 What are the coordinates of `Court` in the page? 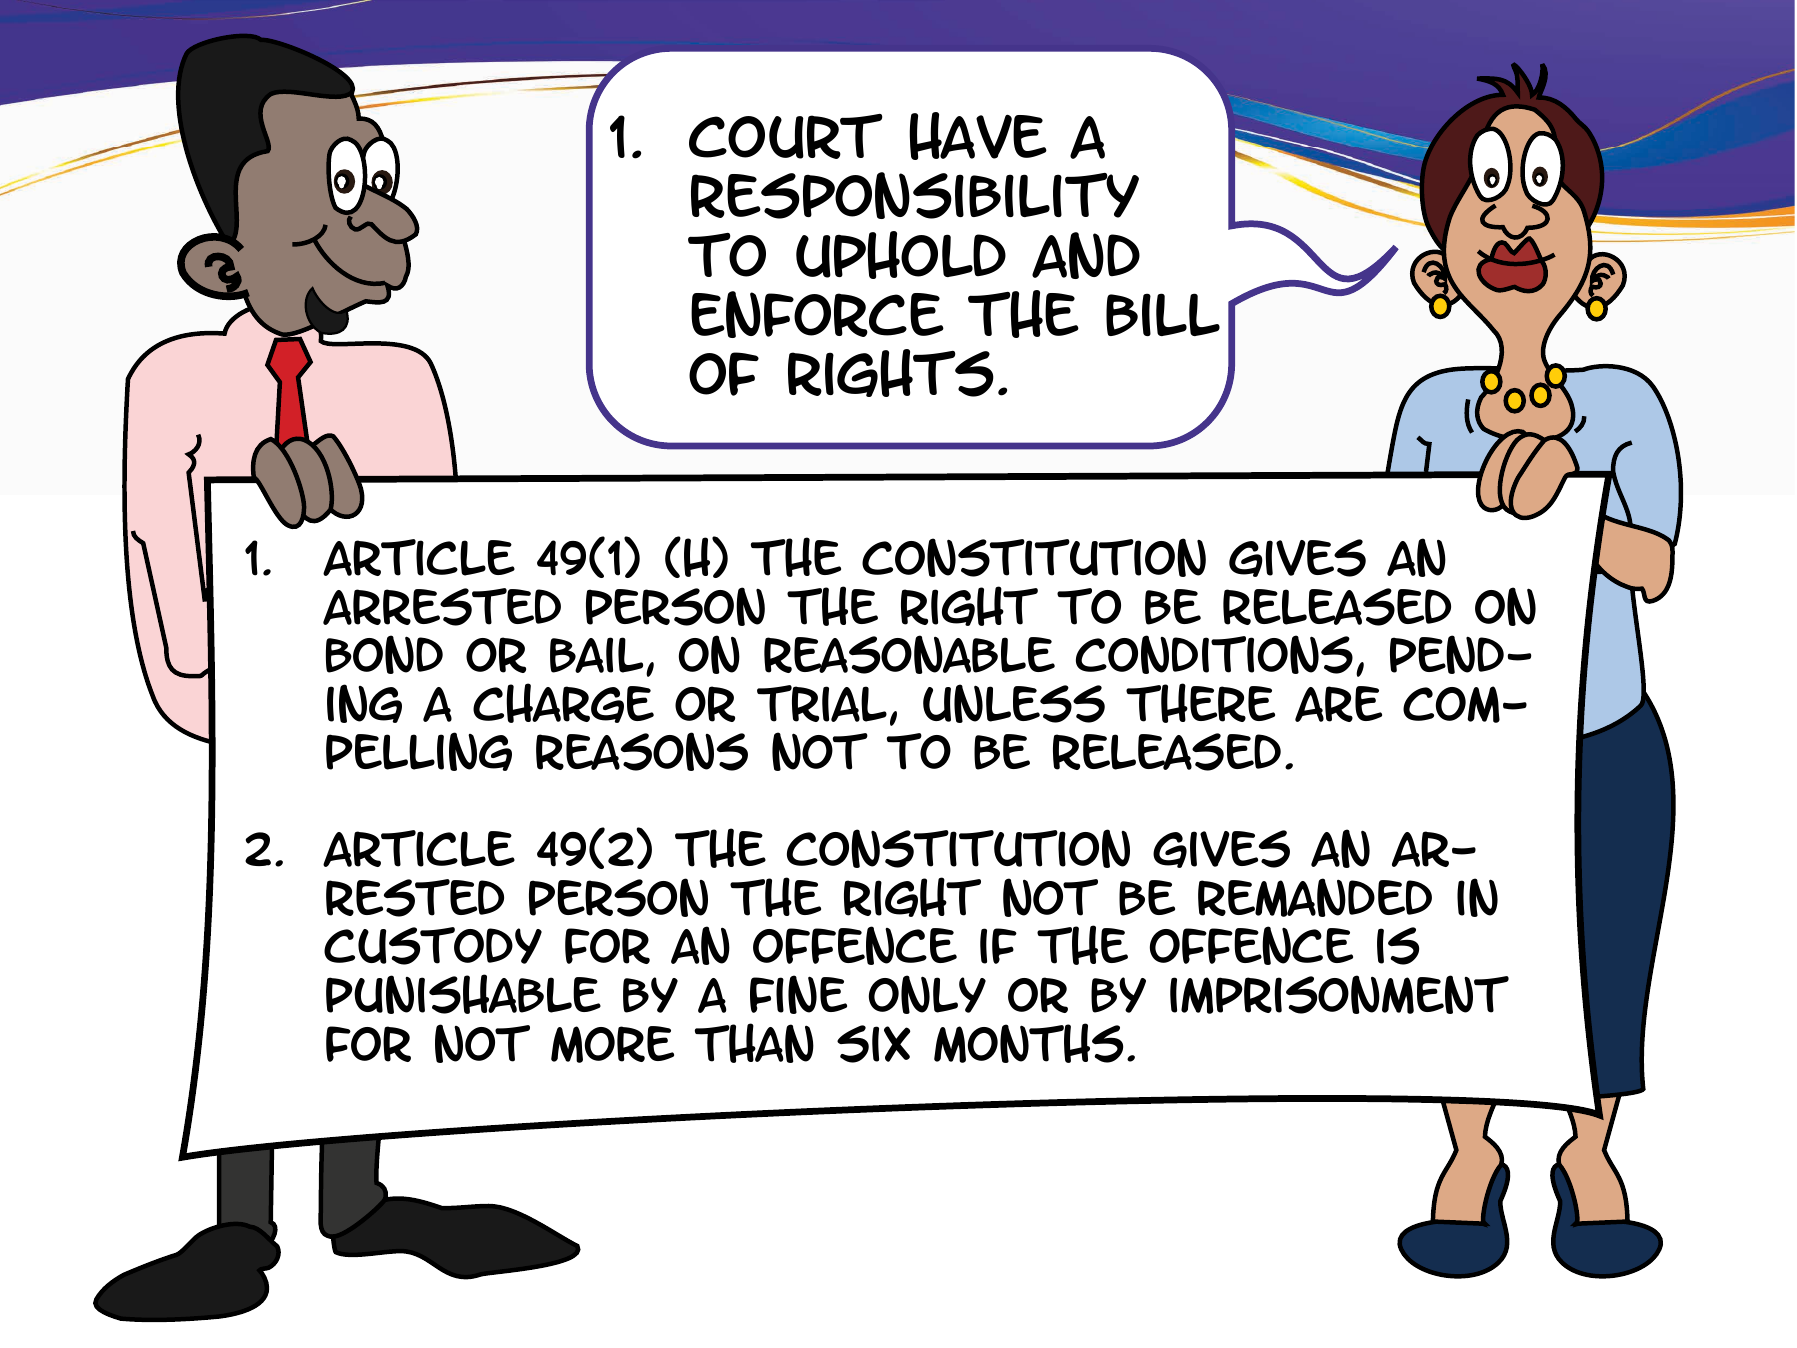 It's located at (786, 136).
